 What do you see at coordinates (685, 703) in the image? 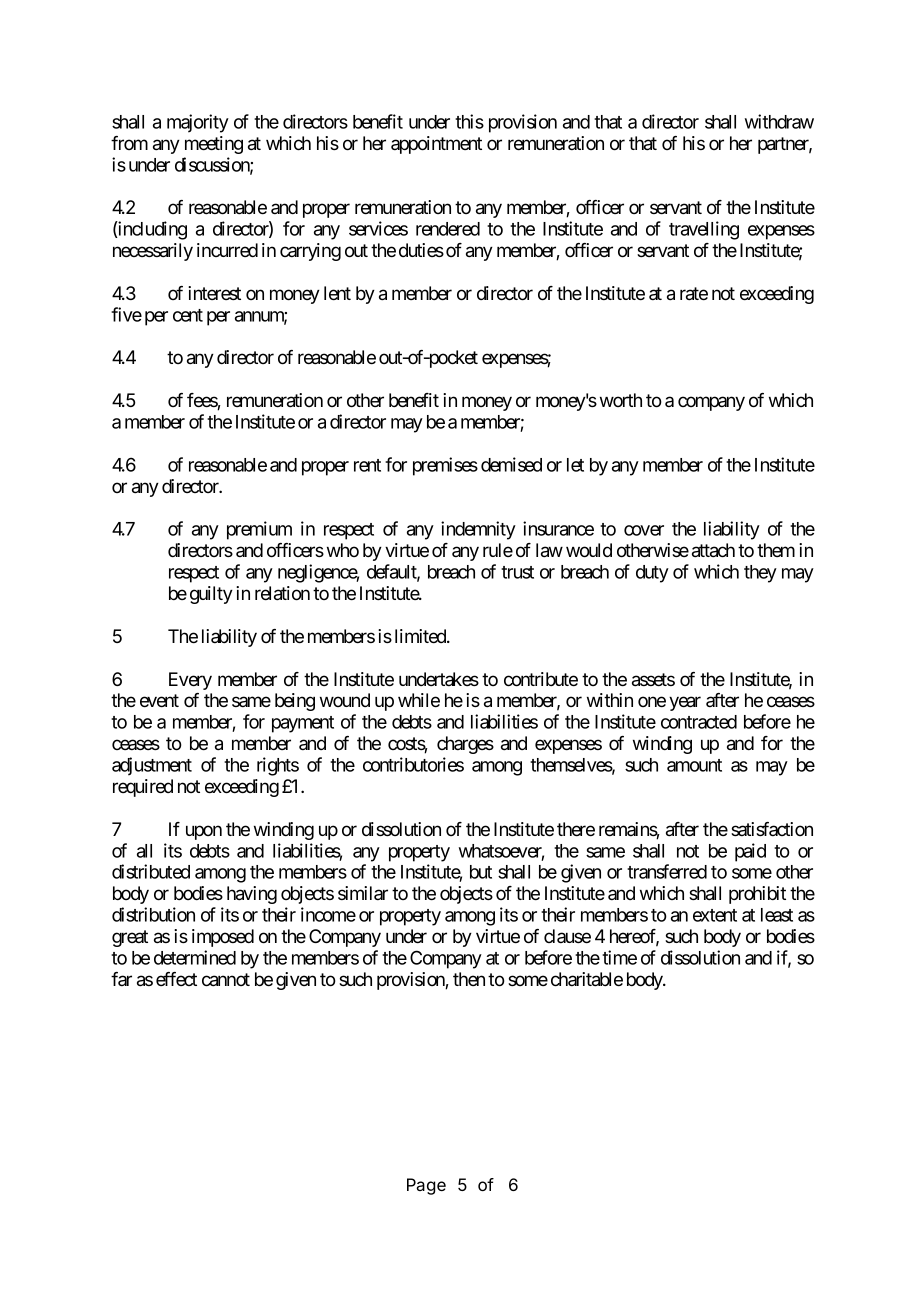
I see `year` at bounding box center [685, 703].
